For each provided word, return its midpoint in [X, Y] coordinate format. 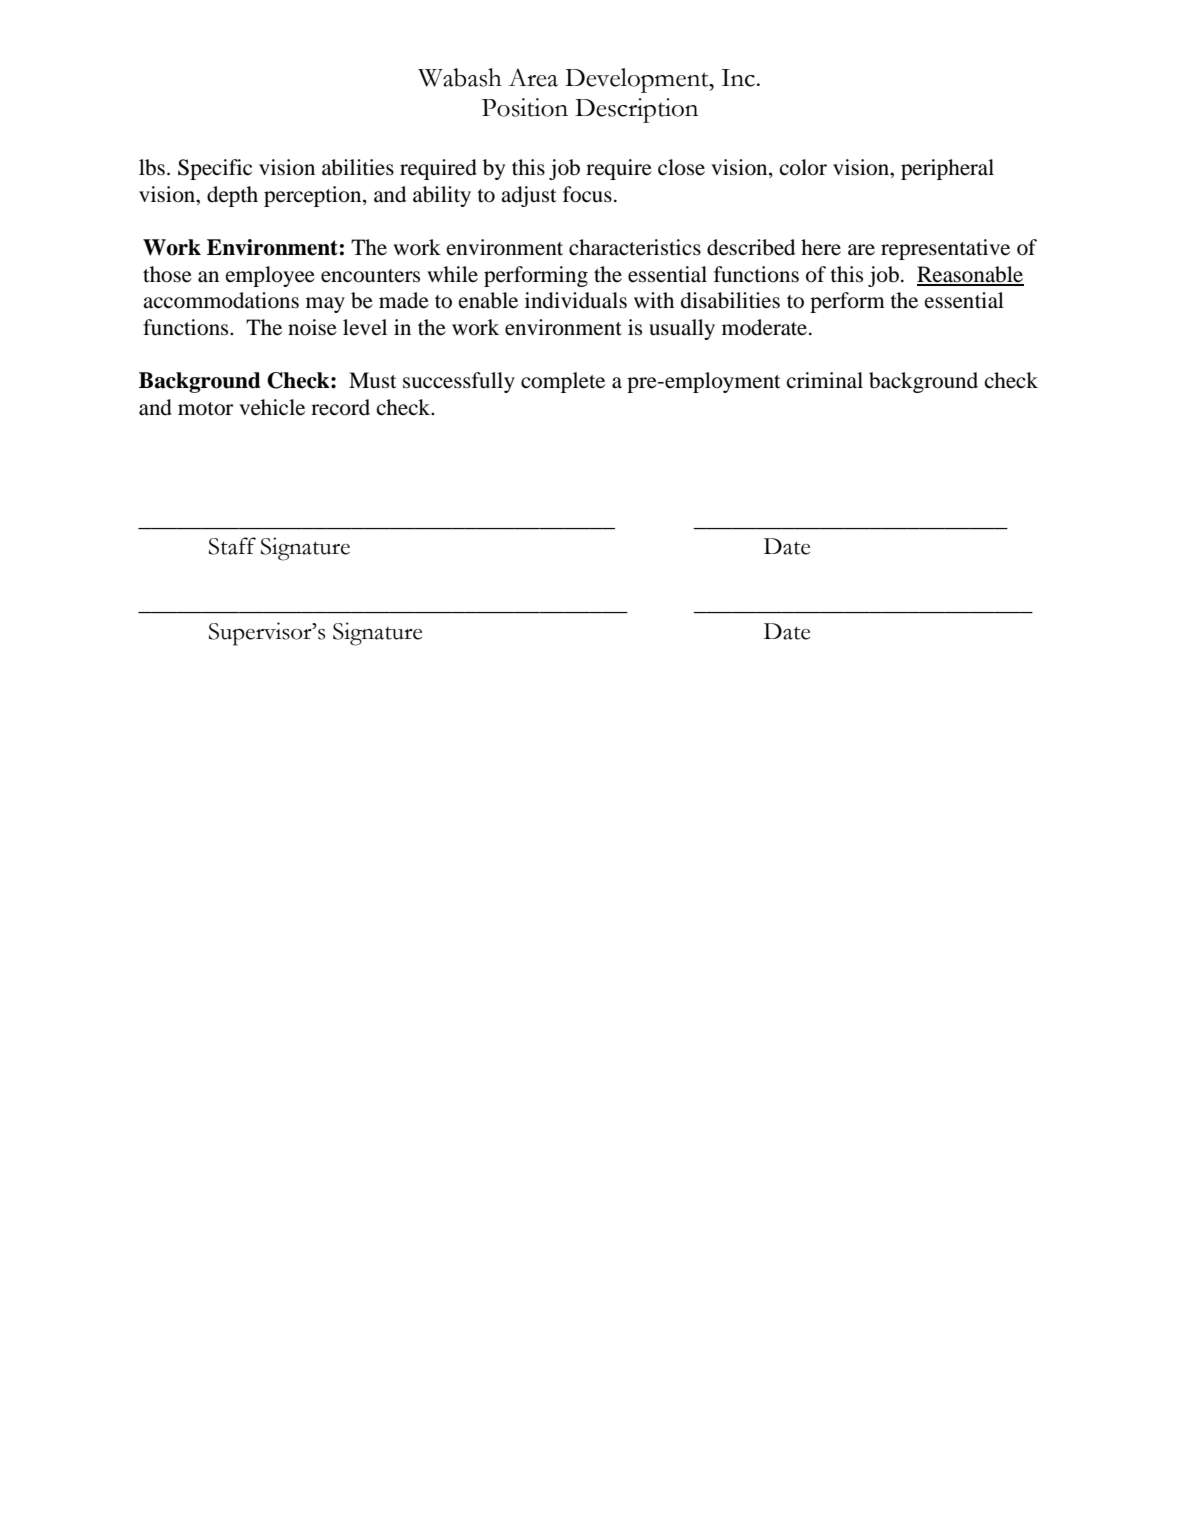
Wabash [460, 77]
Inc [738, 78]
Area [533, 77]
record [340, 407]
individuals [576, 300]
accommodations [221, 300]
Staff [232, 546]
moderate [766, 327]
